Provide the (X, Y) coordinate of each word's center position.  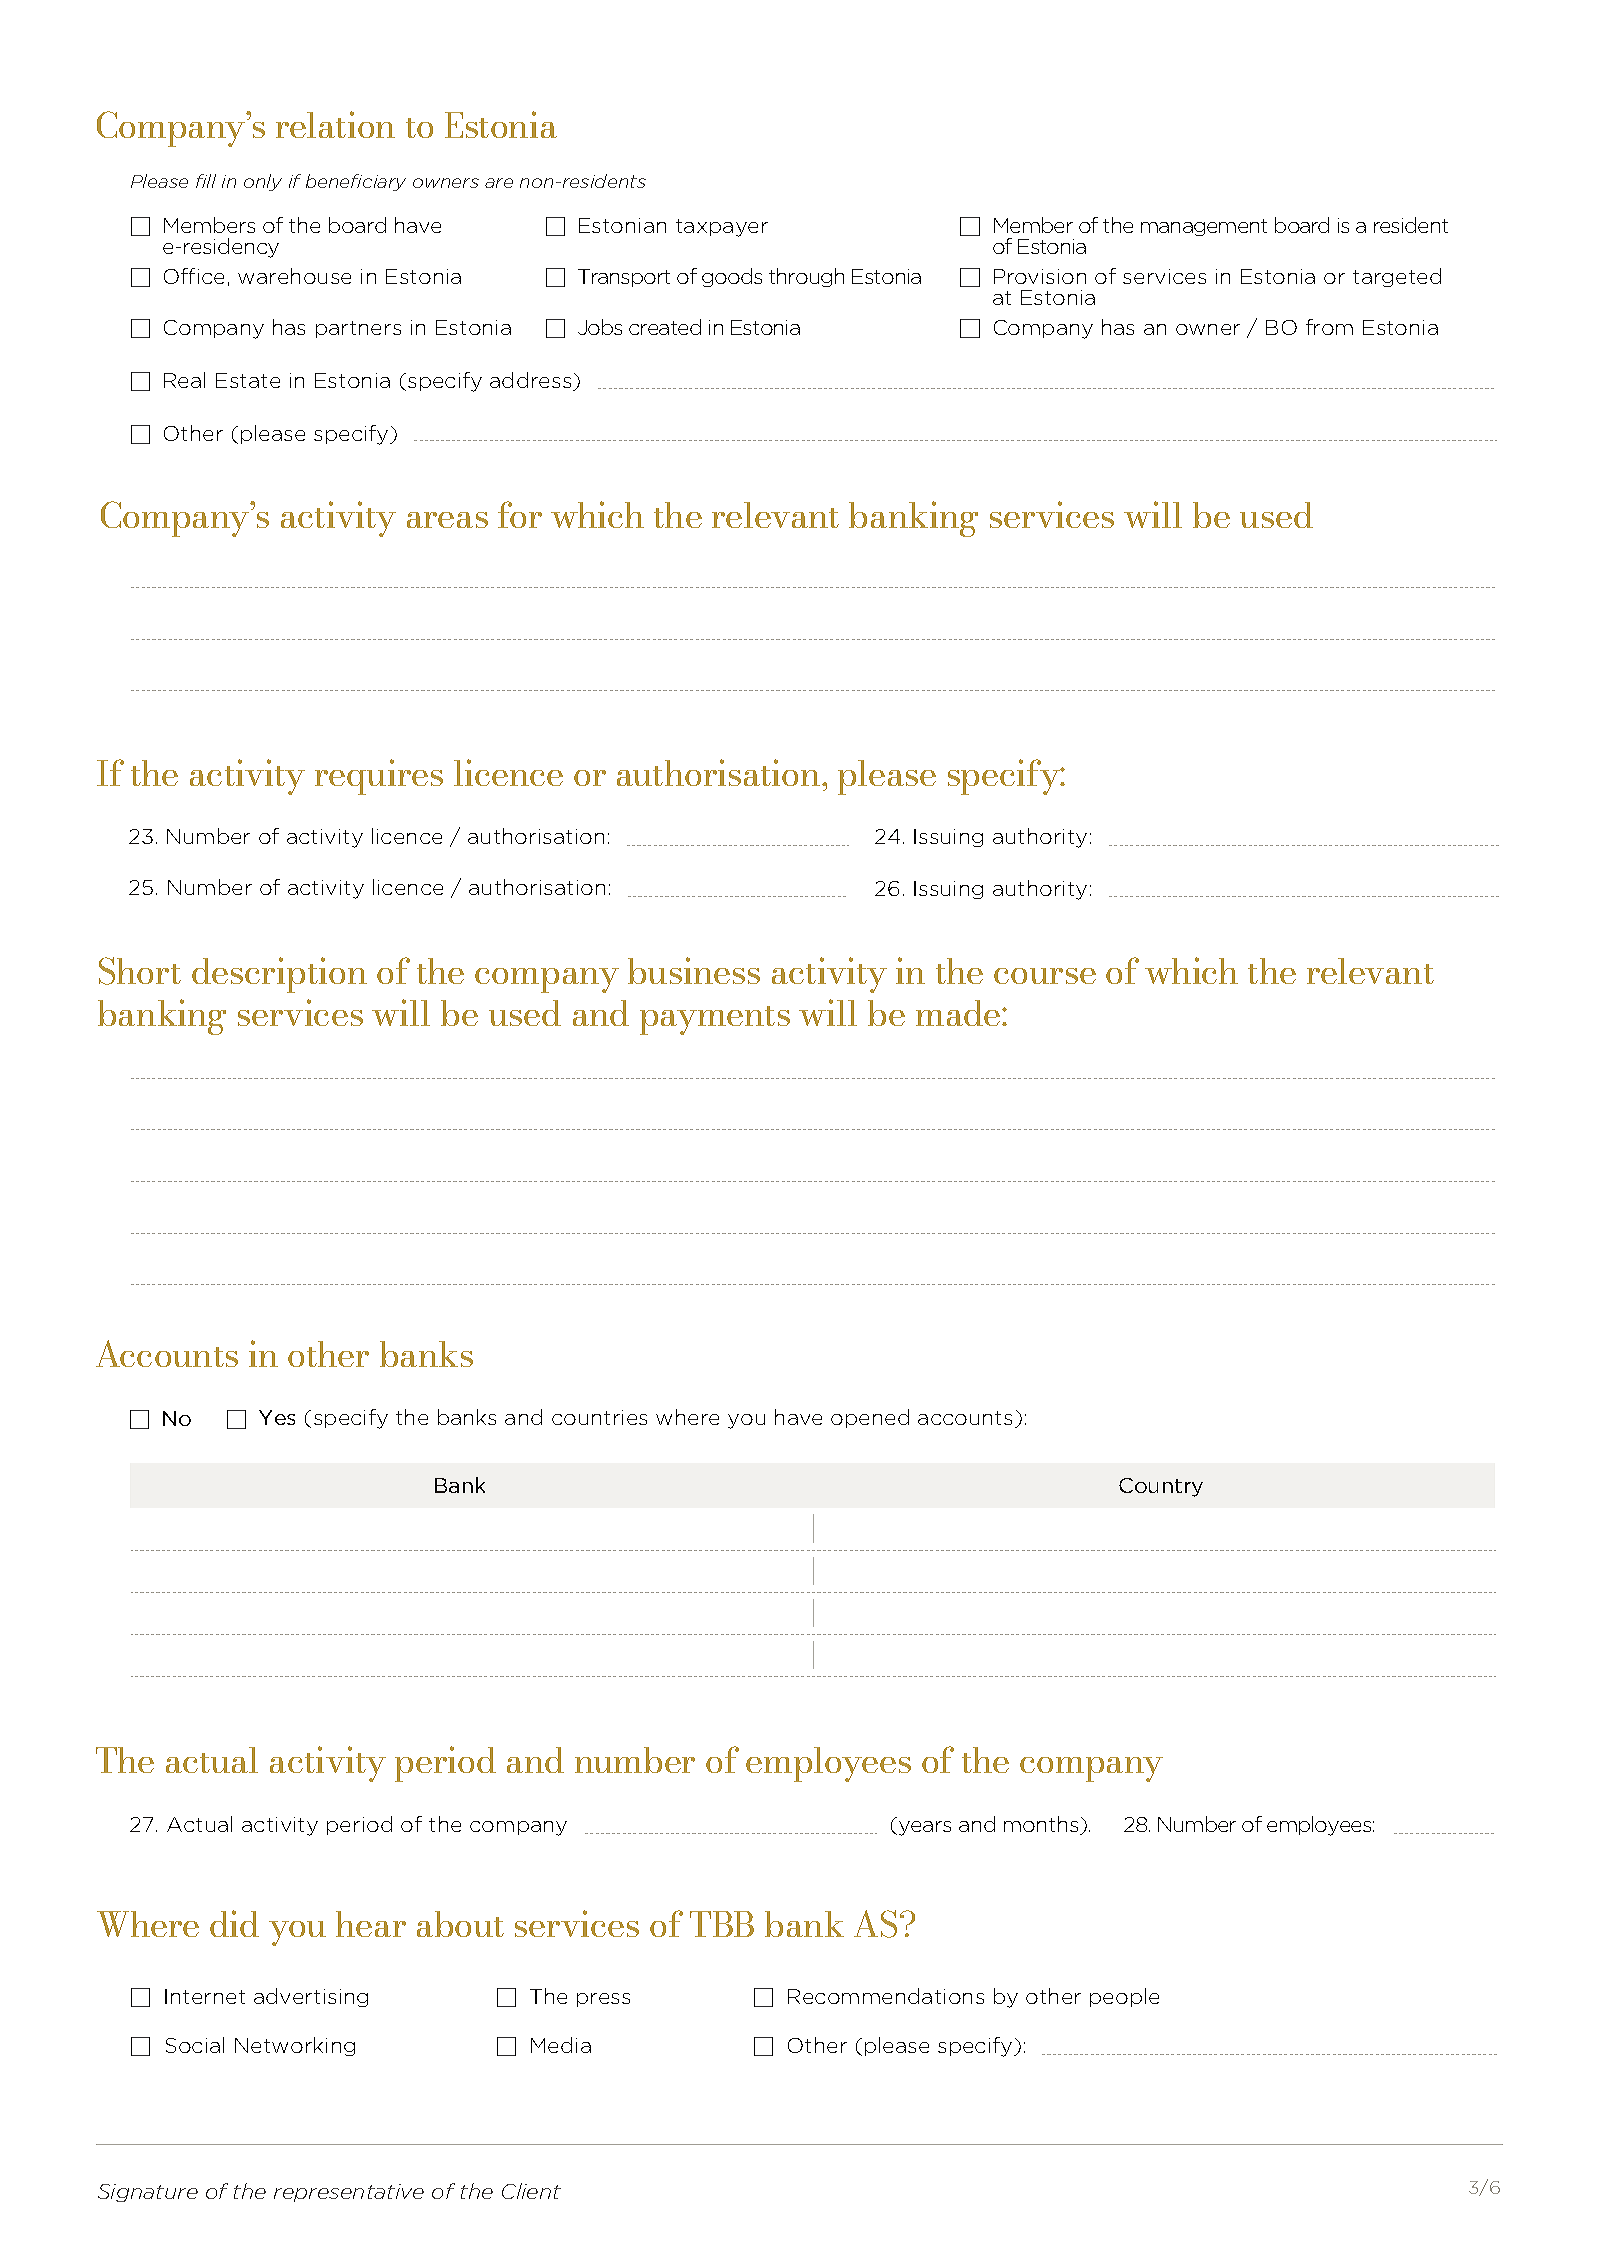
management (1204, 227)
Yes (277, 1417)
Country (1161, 1487)
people (1124, 1997)
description (279, 975)
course (1045, 976)
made (959, 1013)
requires (379, 777)
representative (349, 2193)
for (520, 514)
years (925, 1828)
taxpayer (722, 228)
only (263, 182)
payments (715, 1020)
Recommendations (886, 1996)
